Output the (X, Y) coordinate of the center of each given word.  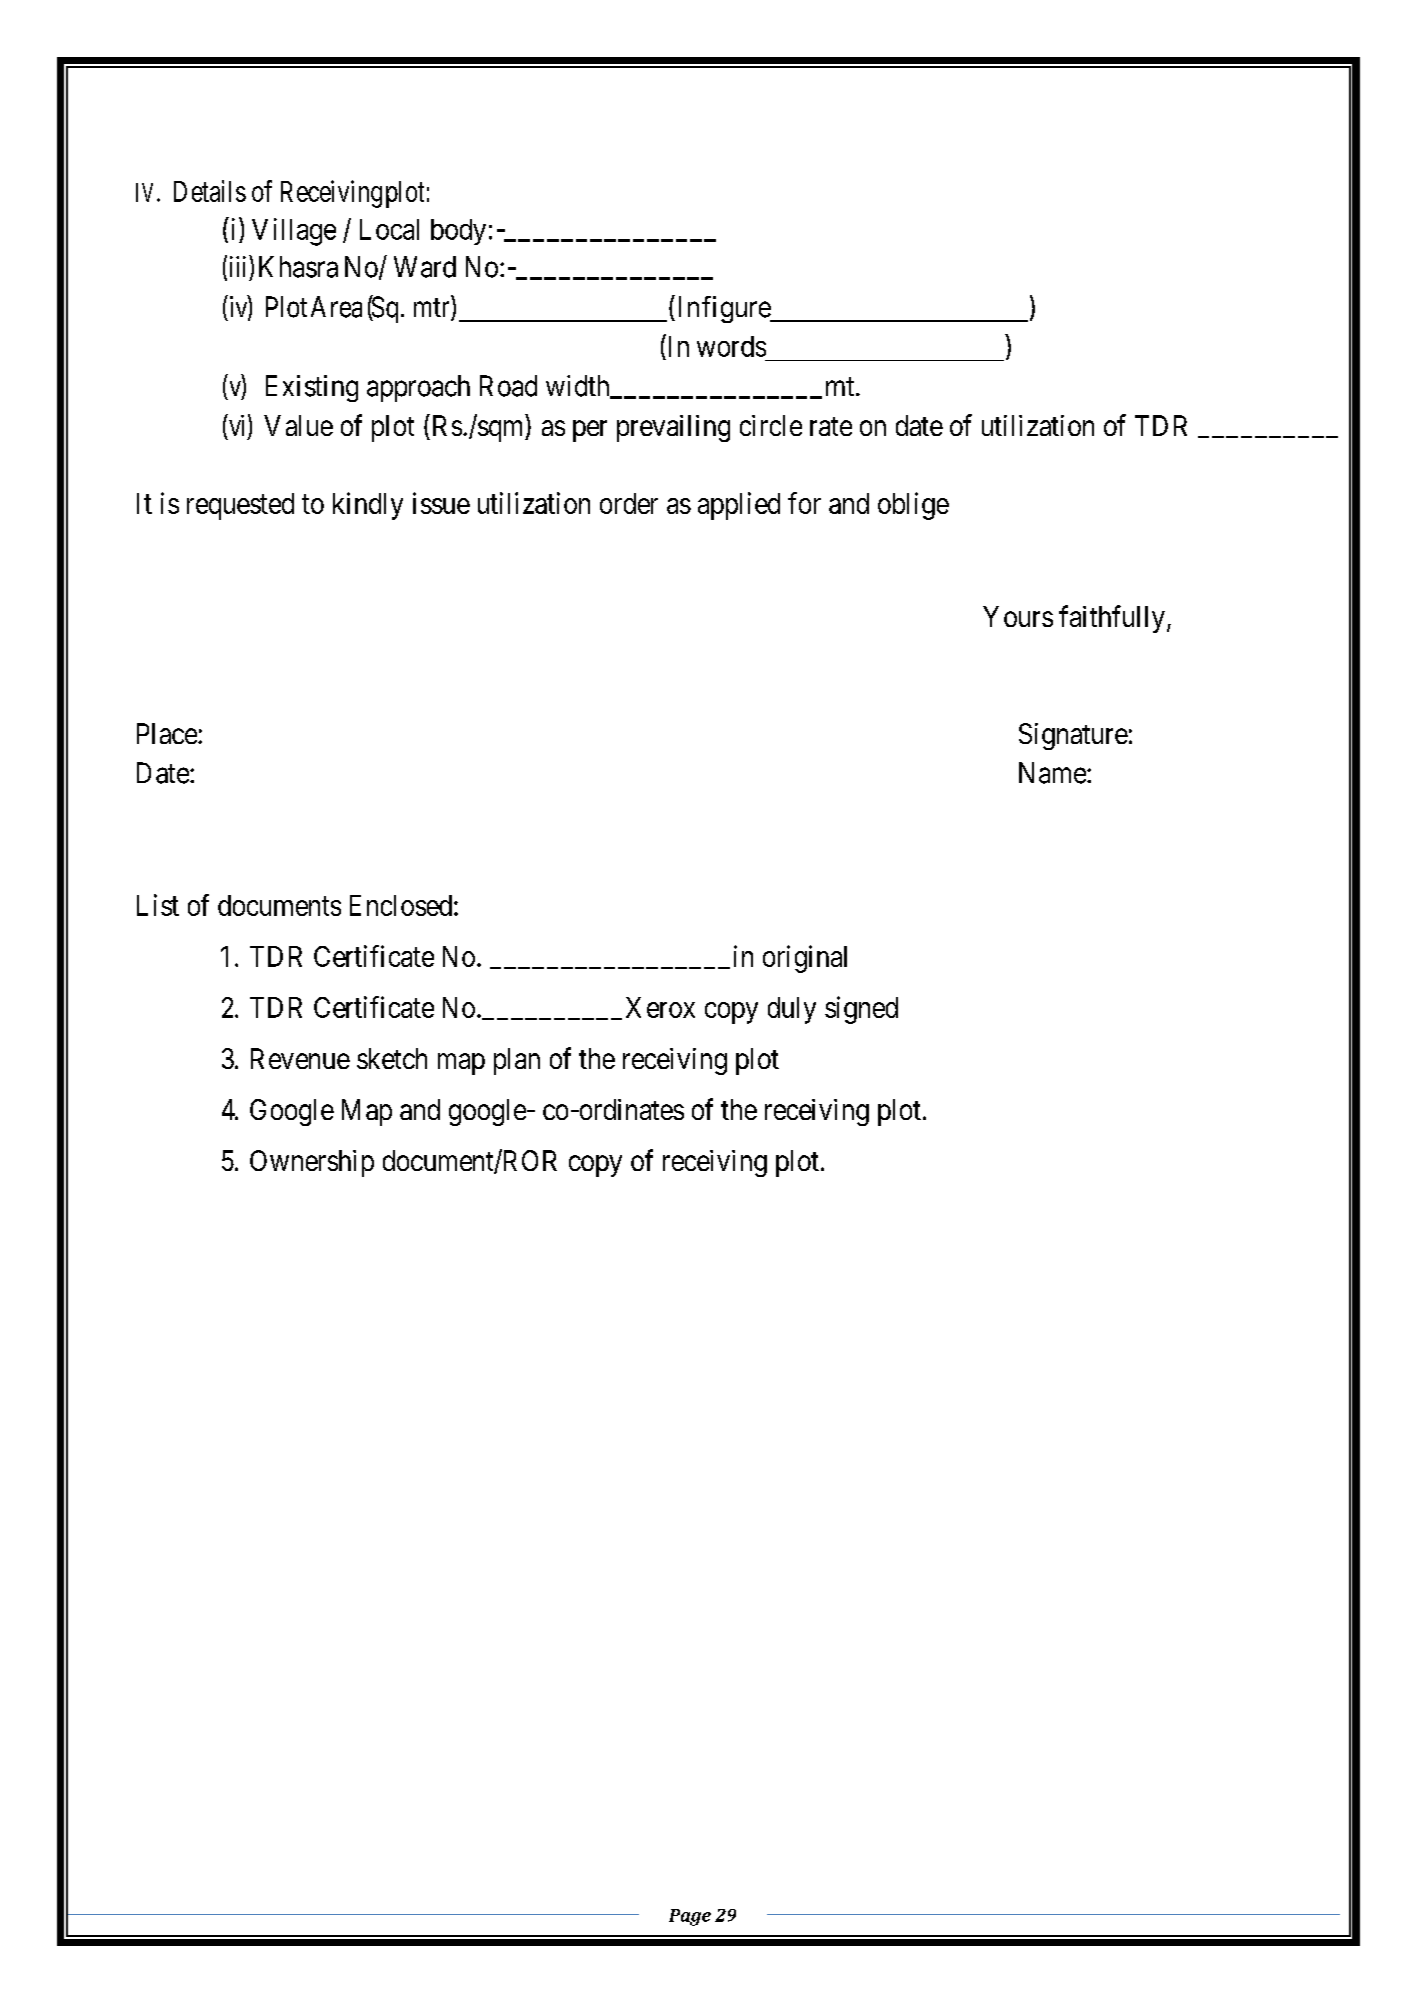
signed (861, 1010)
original (805, 959)
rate (831, 426)
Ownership (312, 1163)
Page (690, 1917)
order (629, 503)
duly (792, 1010)
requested (240, 506)
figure (737, 309)
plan (517, 1061)
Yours (1018, 616)
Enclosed (401, 905)
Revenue (300, 1058)
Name (1052, 773)
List (158, 905)
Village (294, 232)
